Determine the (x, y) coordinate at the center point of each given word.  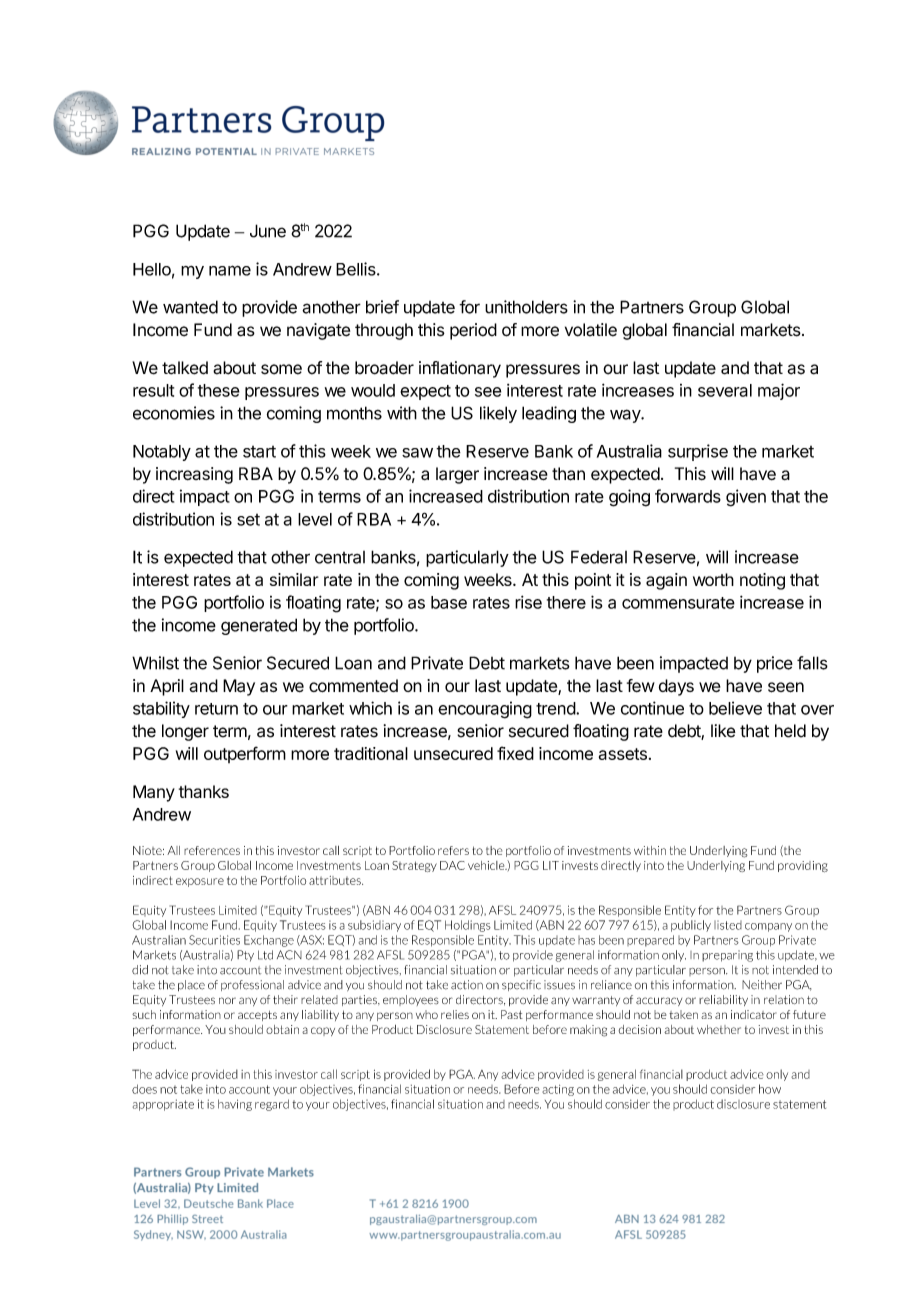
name (230, 270)
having (235, 1105)
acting (558, 1090)
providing (803, 866)
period (473, 331)
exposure (200, 882)
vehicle (487, 865)
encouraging (485, 710)
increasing (194, 475)
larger (457, 475)
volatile (591, 330)
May (239, 687)
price (775, 664)
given (746, 498)
